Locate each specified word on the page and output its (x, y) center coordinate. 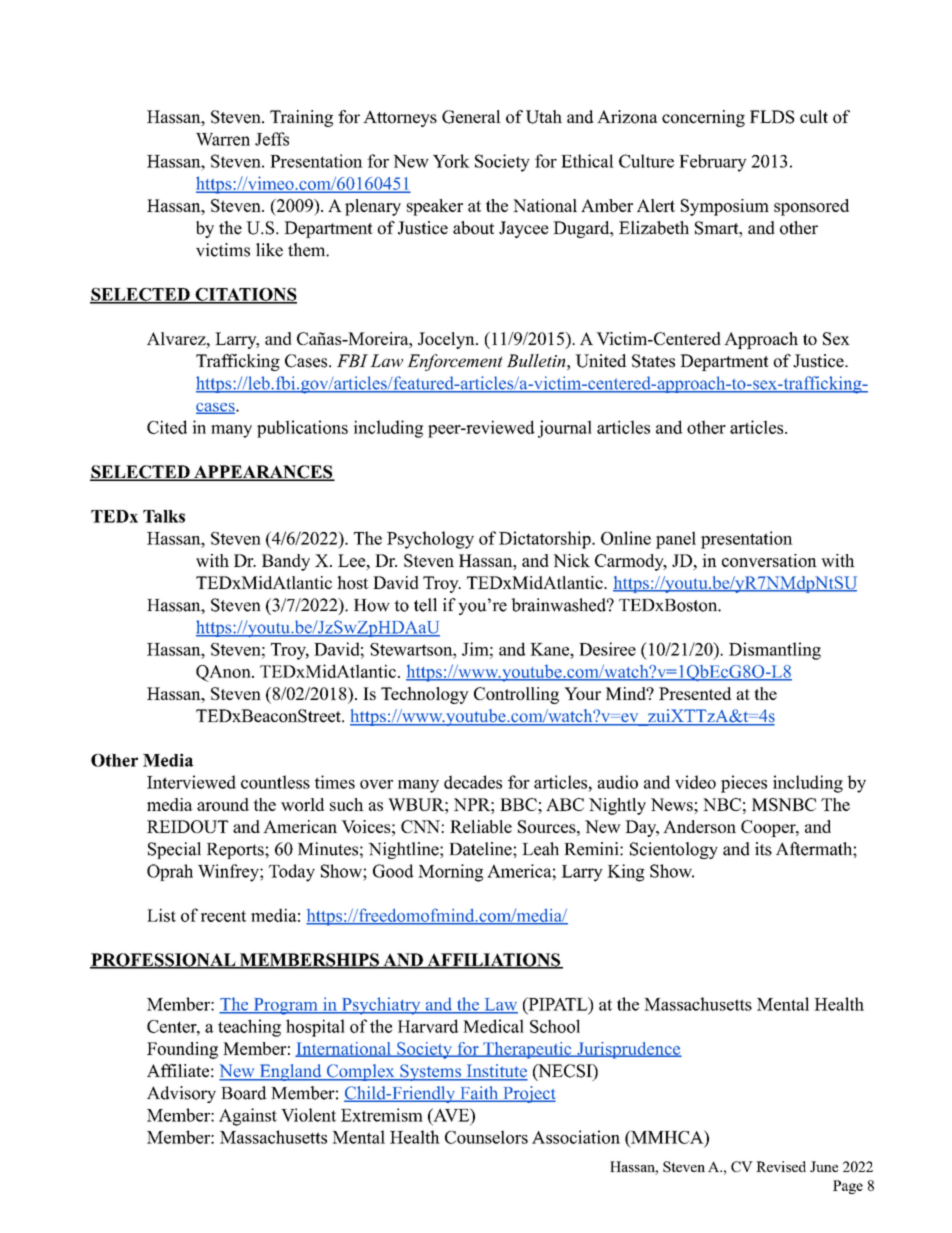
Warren (223, 139)
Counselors (486, 1137)
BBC (519, 804)
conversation (769, 560)
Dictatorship (546, 540)
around (223, 804)
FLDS (772, 117)
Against (248, 1117)
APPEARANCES (263, 473)
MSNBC (784, 804)
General (471, 117)
